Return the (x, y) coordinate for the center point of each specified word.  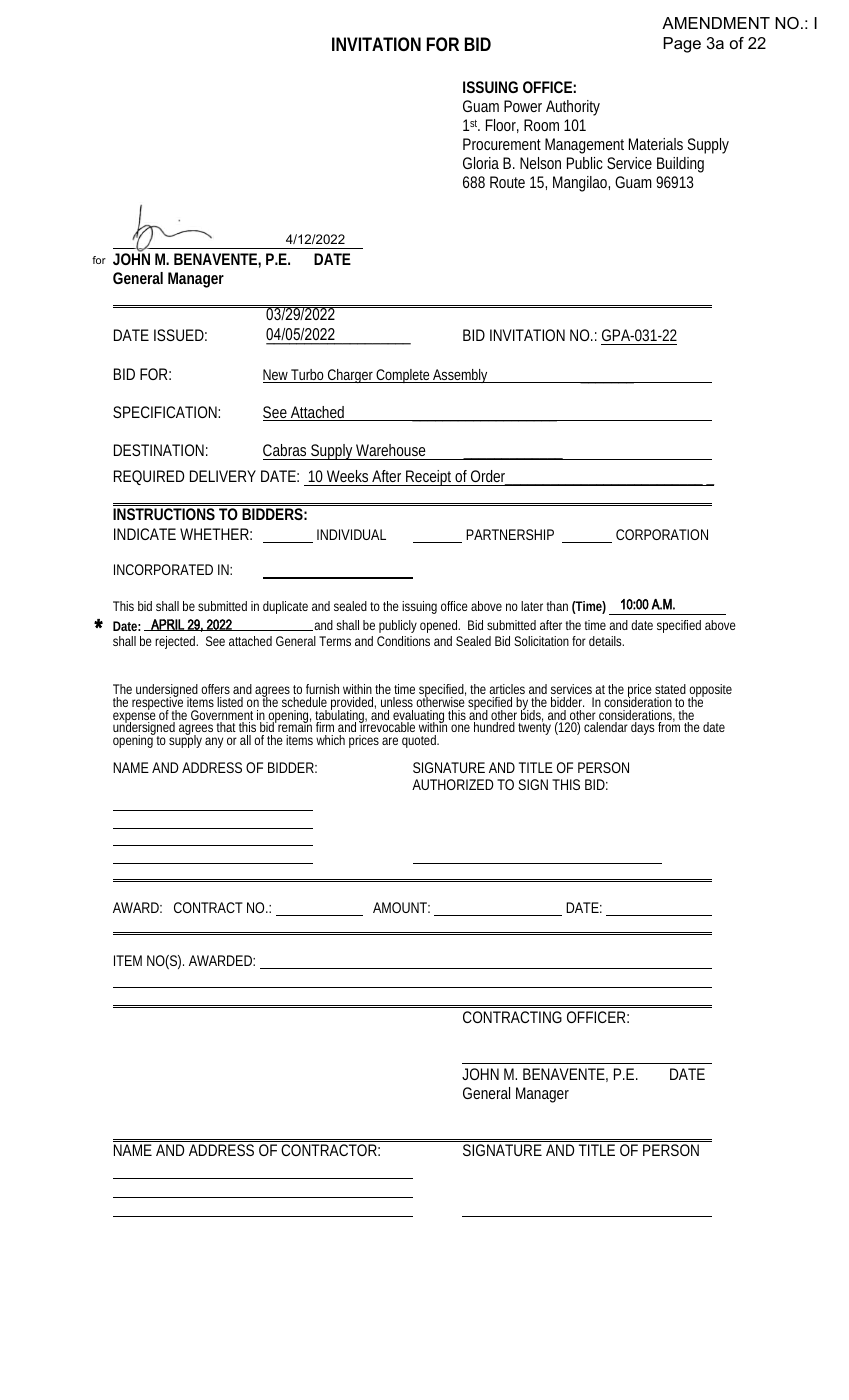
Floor (502, 126)
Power (523, 106)
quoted (420, 741)
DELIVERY (223, 476)
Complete (403, 376)
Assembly (461, 376)
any (214, 742)
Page (682, 45)
